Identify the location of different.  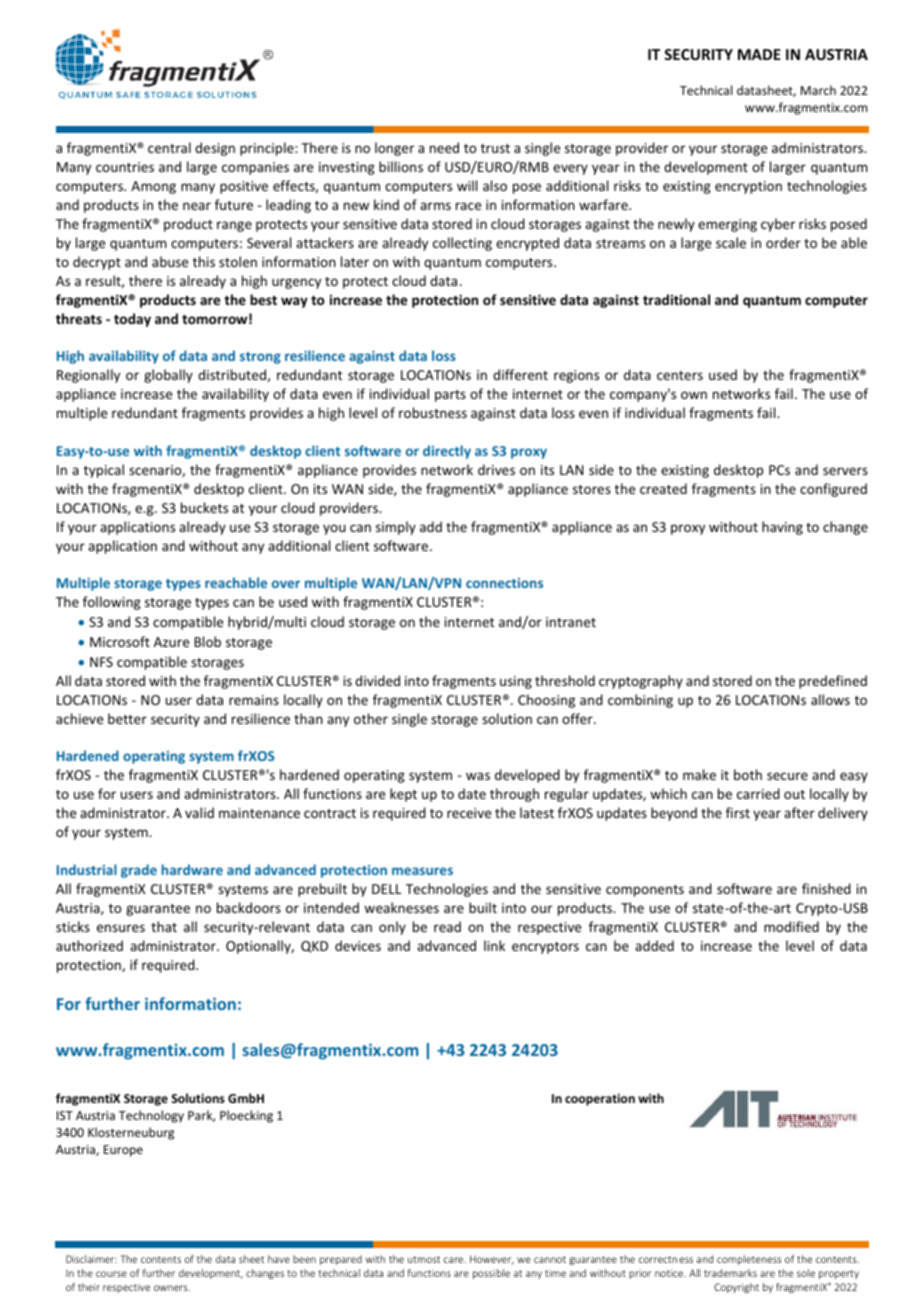
(520, 374).
